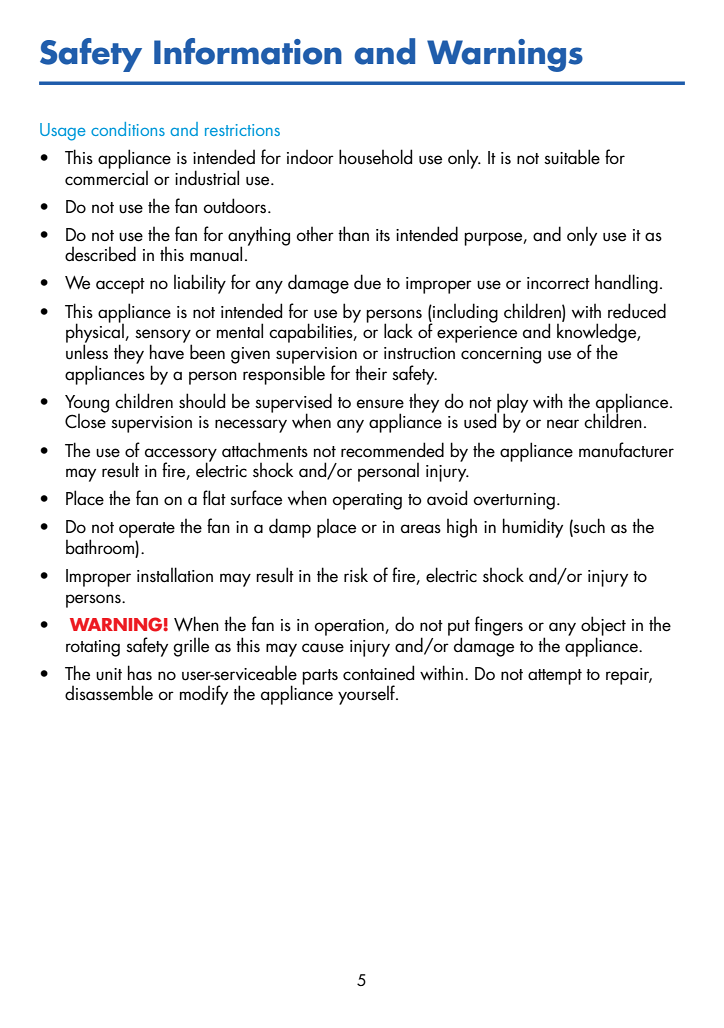 This image has height=1028, width=724. What do you see at coordinates (501, 355) in the image?
I see `concerning` at bounding box center [501, 355].
